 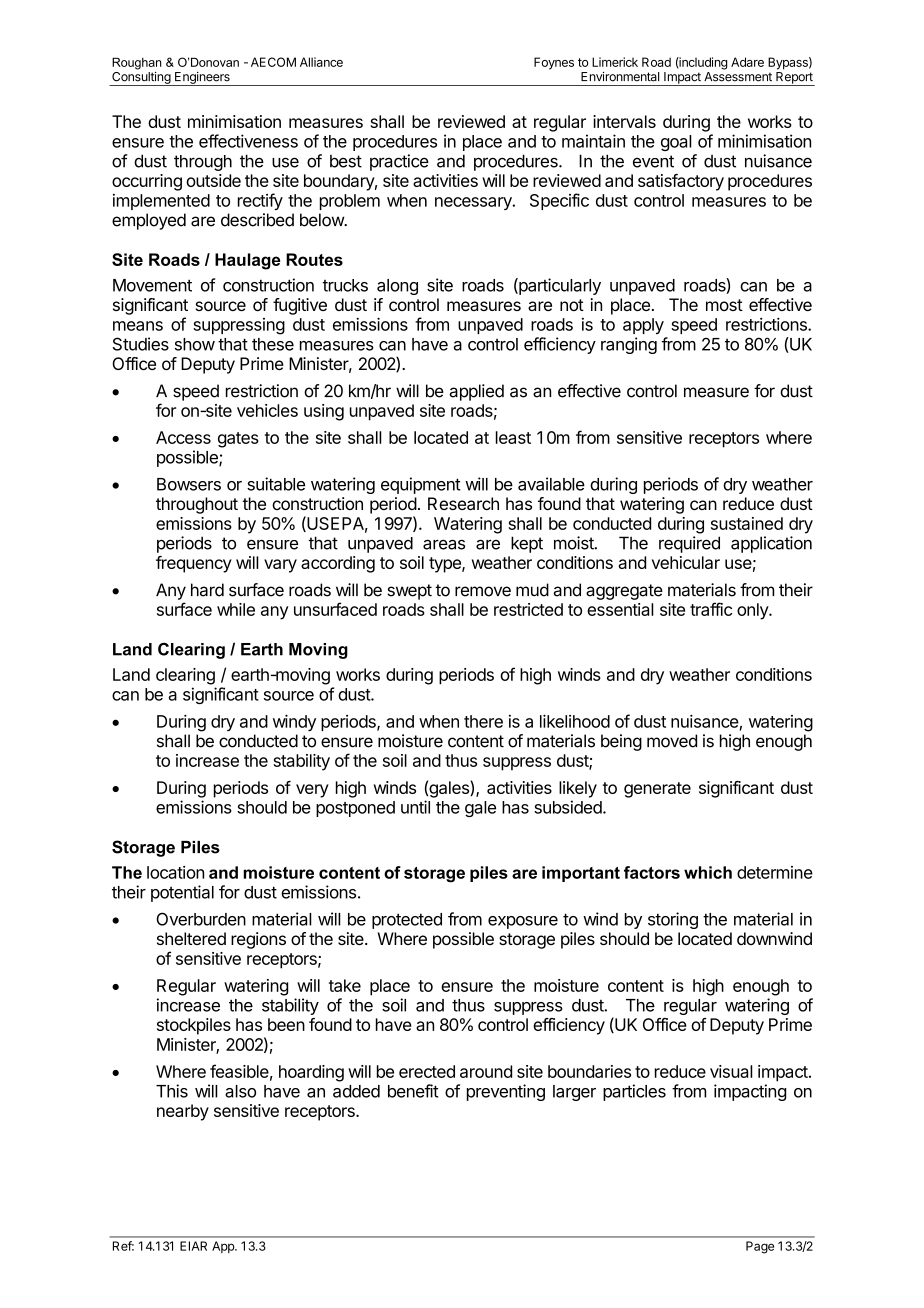 I want to click on required, so click(x=689, y=544).
